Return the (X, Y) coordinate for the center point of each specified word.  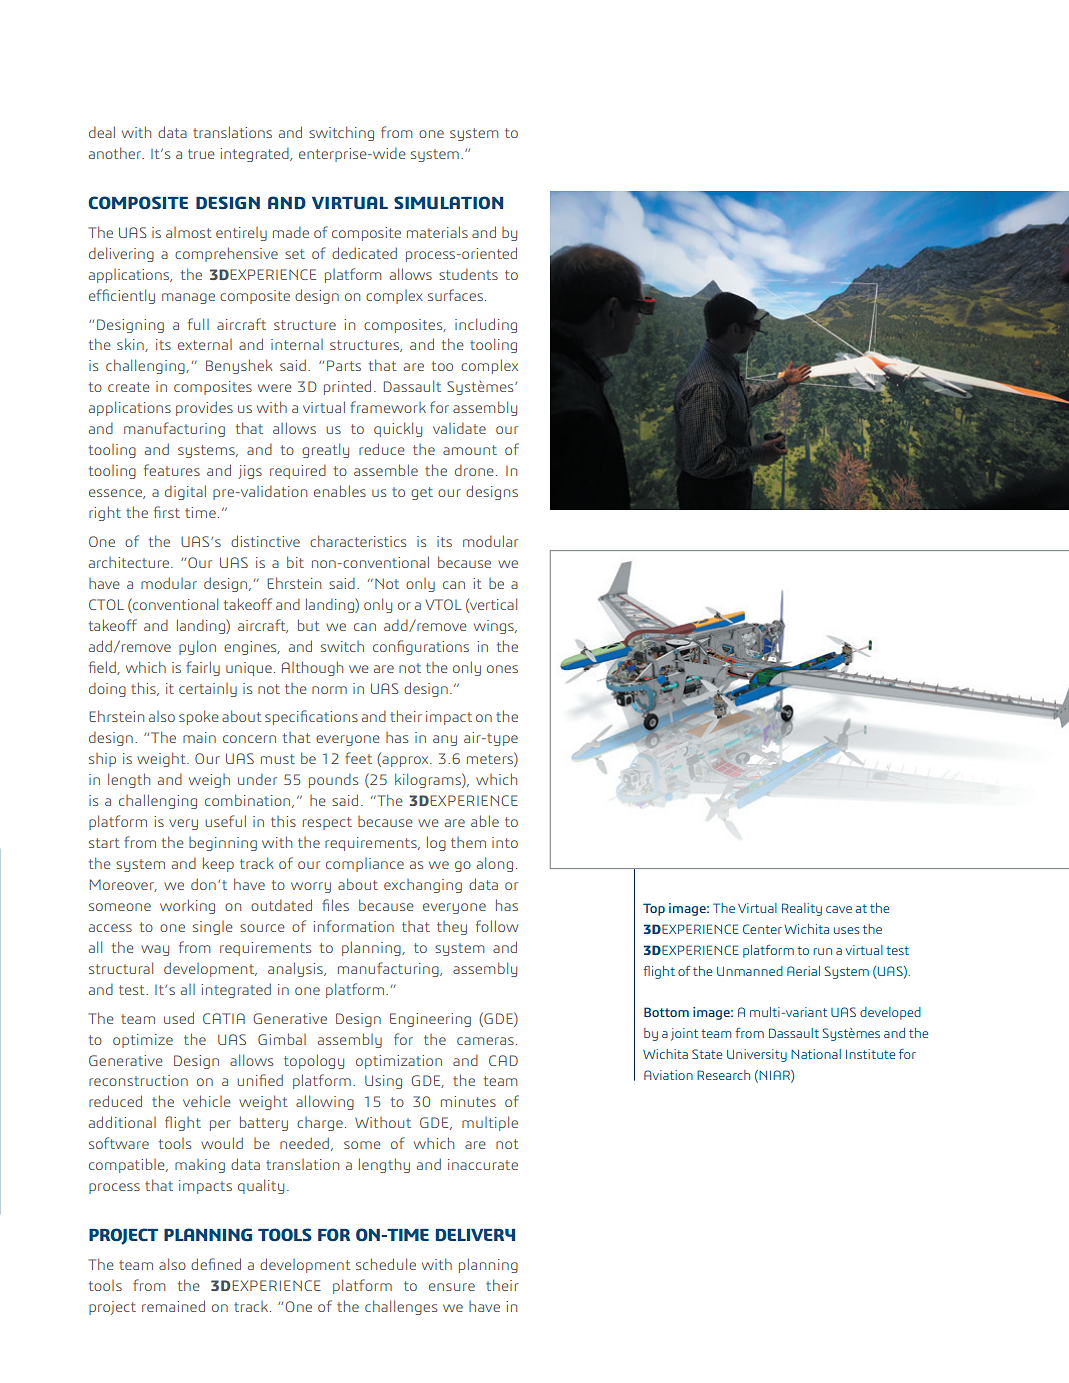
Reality (802, 909)
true (201, 154)
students (468, 274)
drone (474, 470)
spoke (199, 717)
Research (723, 1075)
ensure (452, 1287)
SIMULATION (448, 202)
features (172, 470)
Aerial (803, 971)
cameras (485, 1041)
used (179, 1018)
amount (470, 450)
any (445, 740)
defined (216, 1264)
